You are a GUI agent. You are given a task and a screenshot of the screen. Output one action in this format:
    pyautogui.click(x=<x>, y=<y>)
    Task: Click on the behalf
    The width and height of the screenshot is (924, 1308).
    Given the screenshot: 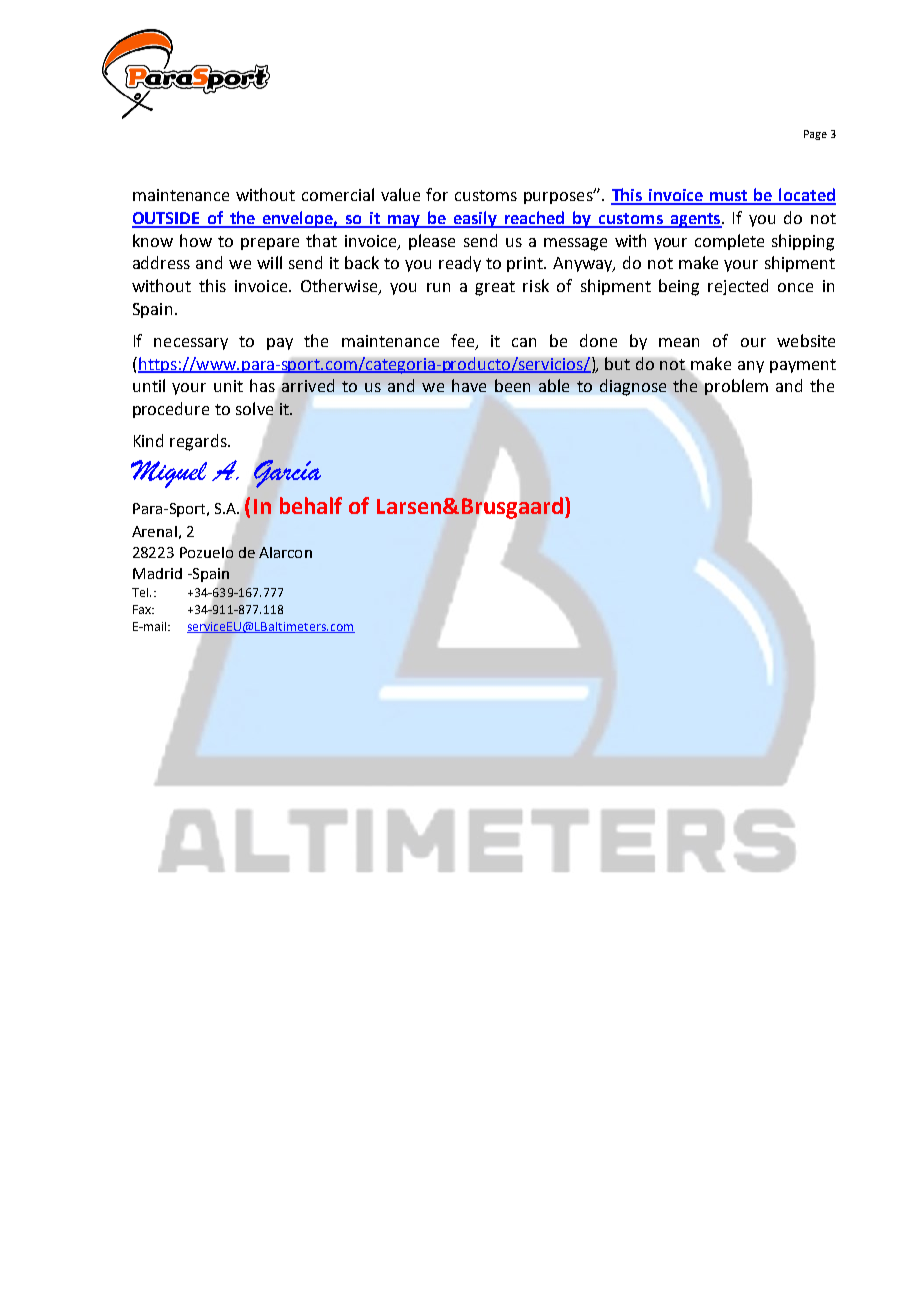 What is the action you would take?
    pyautogui.click(x=311, y=505)
